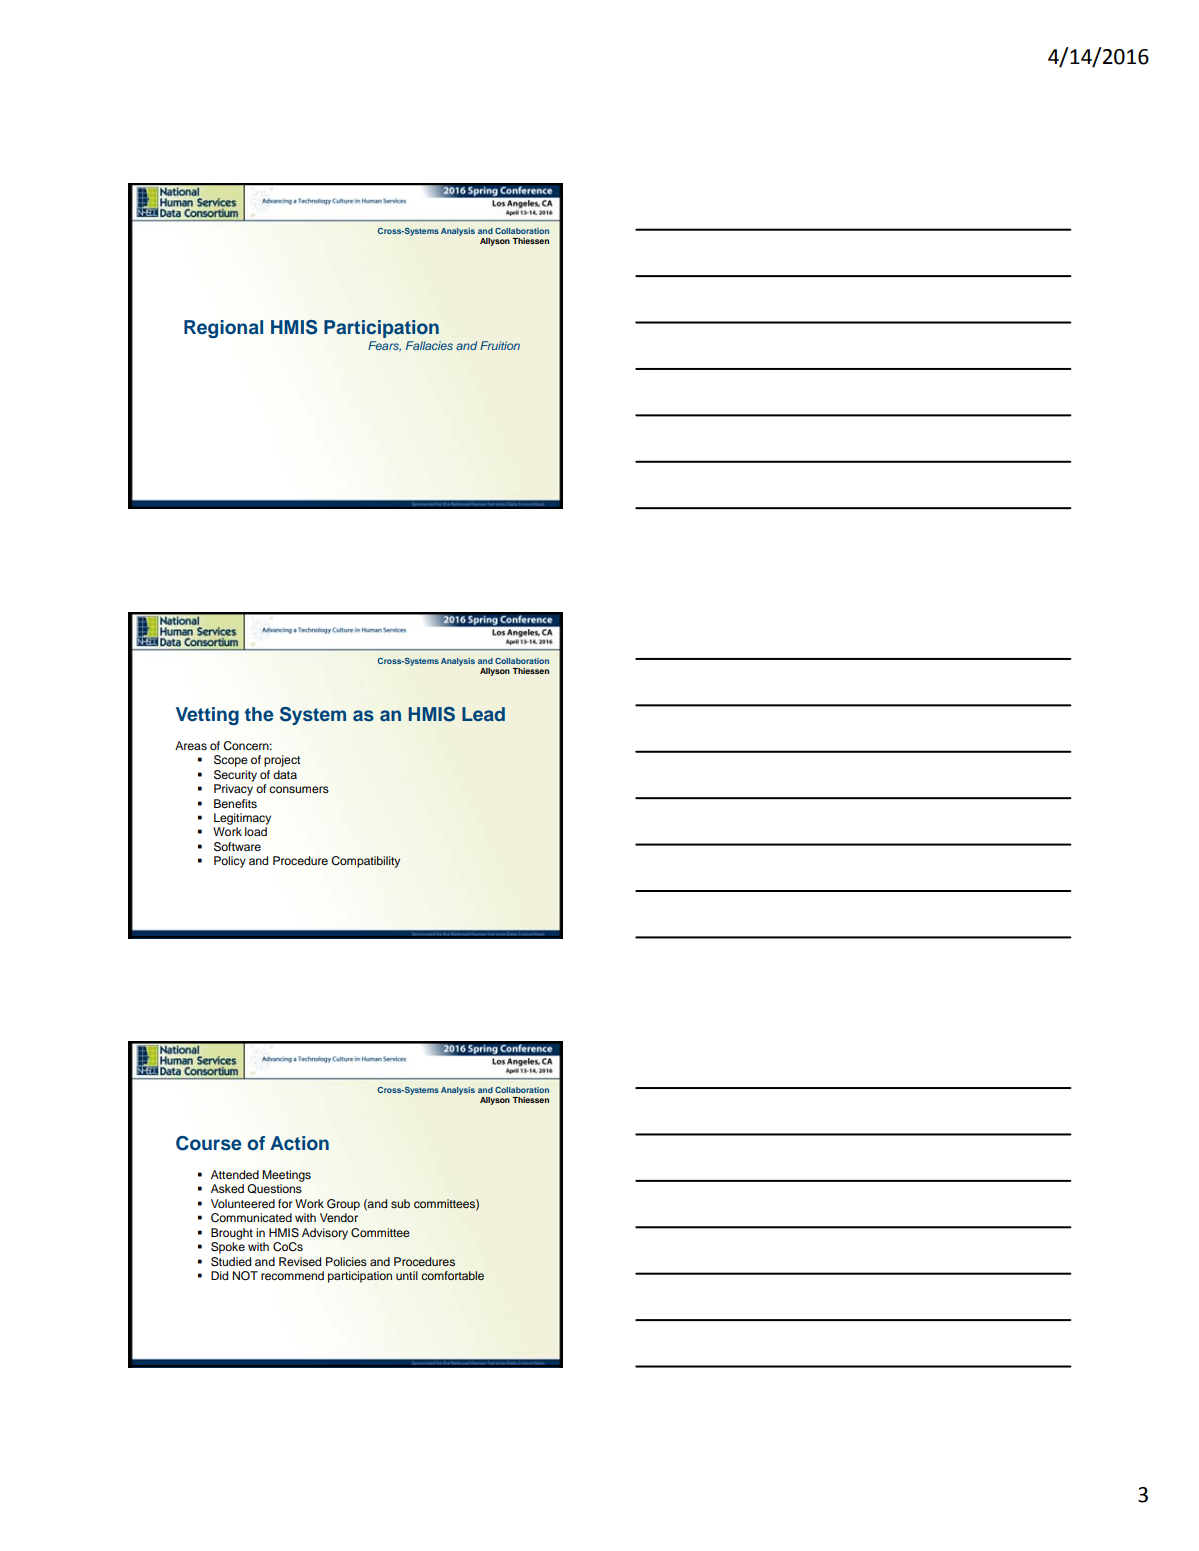 This screenshot has height=1551, width=1199. What do you see at coordinates (500, 345) in the screenshot?
I see `Fruition` at bounding box center [500, 345].
